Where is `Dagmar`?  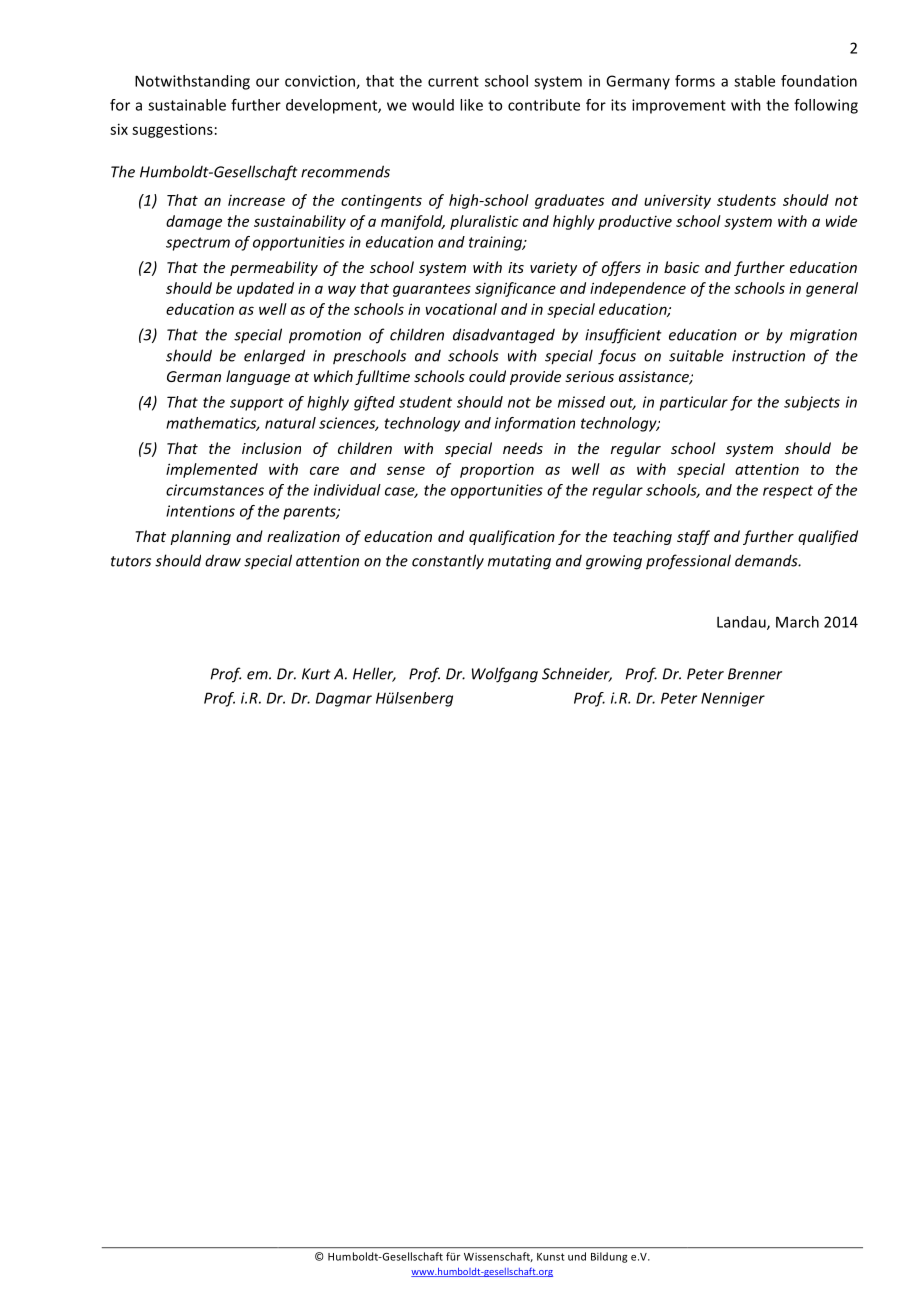 Dagmar is located at coordinates (344, 699).
